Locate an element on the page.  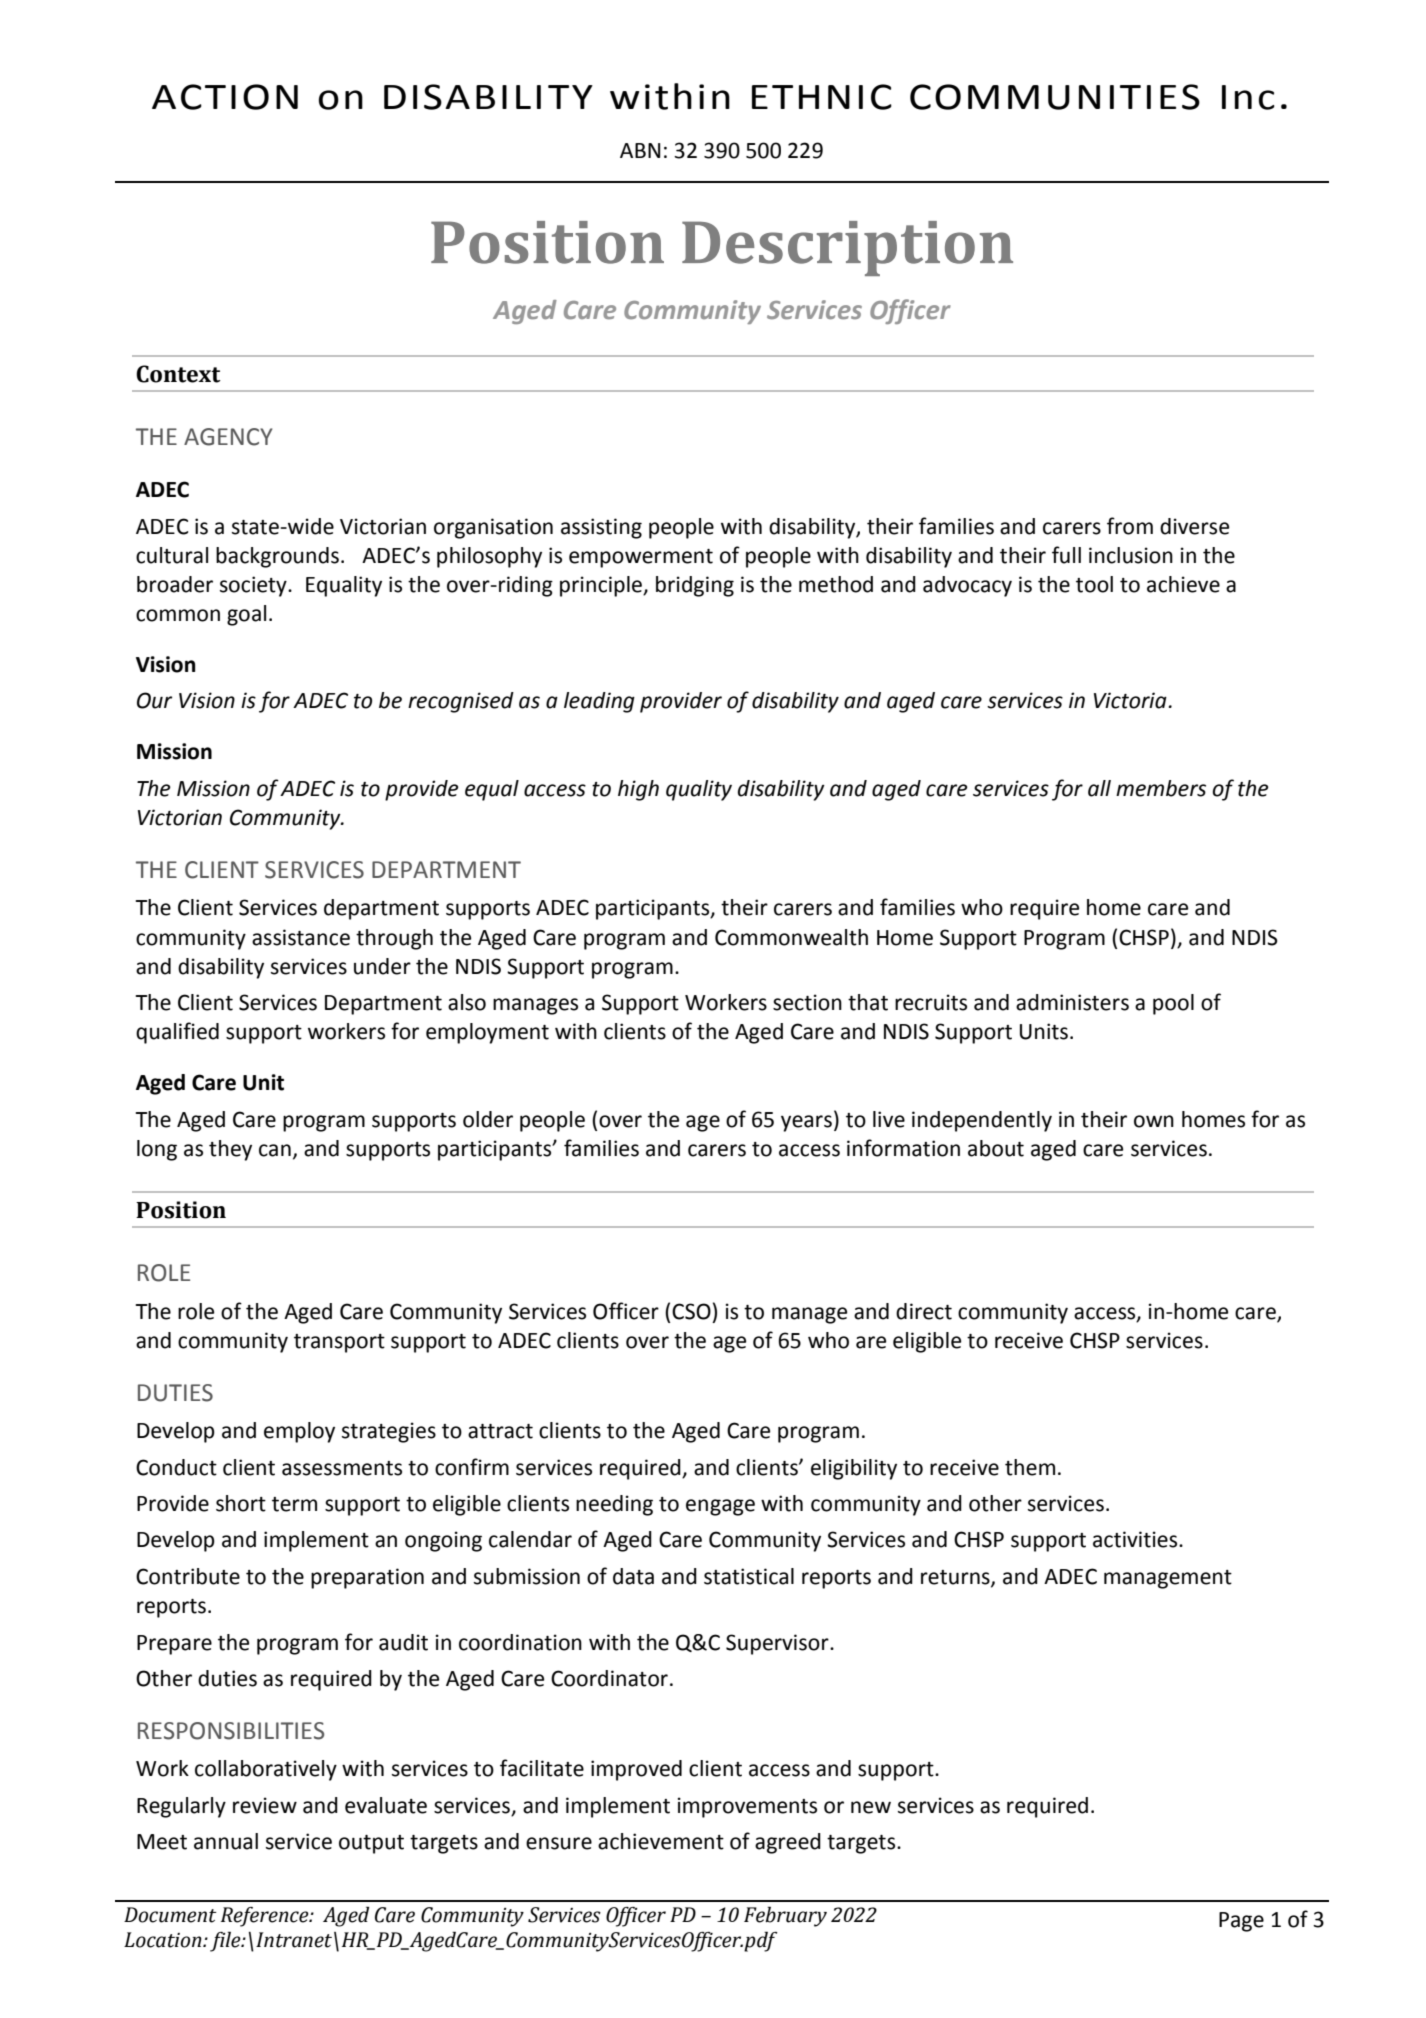
ACTION is located at coordinates (225, 97).
